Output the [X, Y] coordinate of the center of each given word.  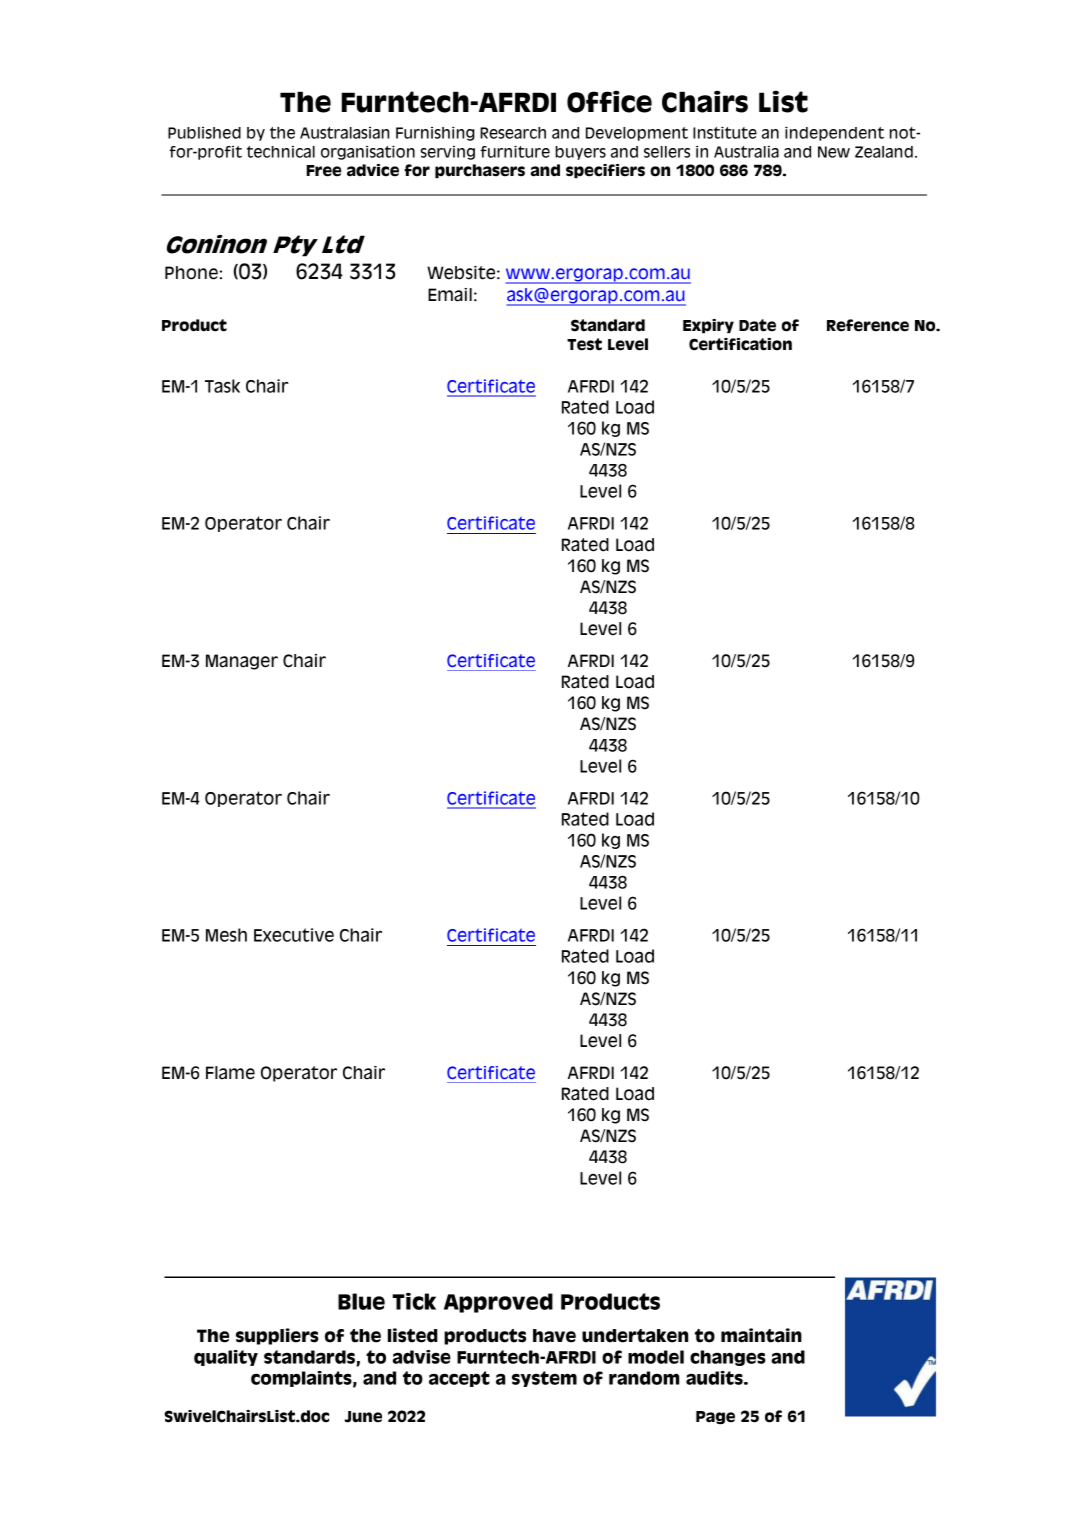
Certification [740, 344]
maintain [761, 1335]
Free [323, 171]
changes [728, 1358]
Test [584, 344]
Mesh [226, 935]
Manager [242, 662]
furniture [515, 151]
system [544, 1379]
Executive [294, 935]
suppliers [277, 1336]
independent [834, 133]
